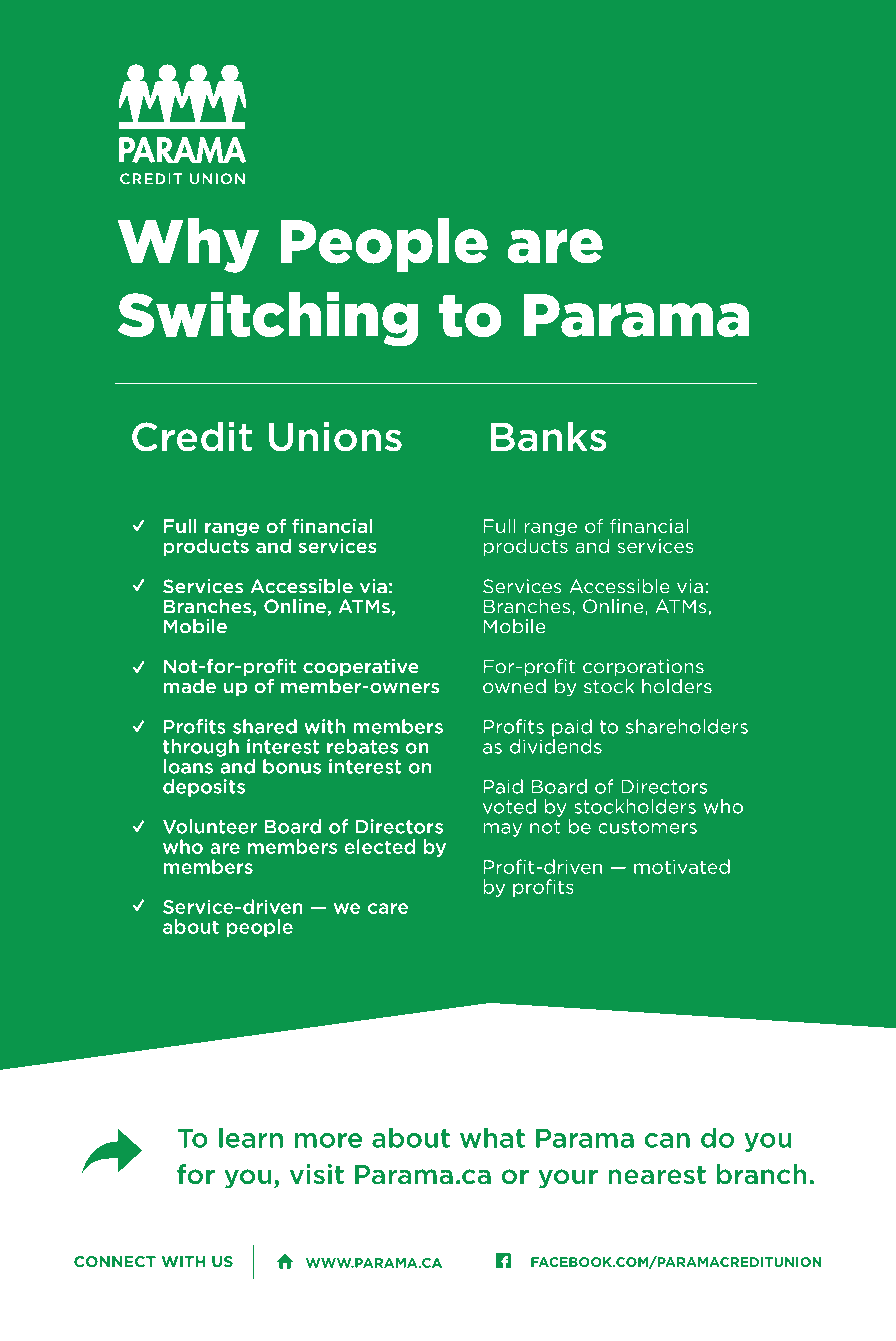  What do you see at coordinates (682, 866) in the screenshot?
I see `motivated` at bounding box center [682, 866].
